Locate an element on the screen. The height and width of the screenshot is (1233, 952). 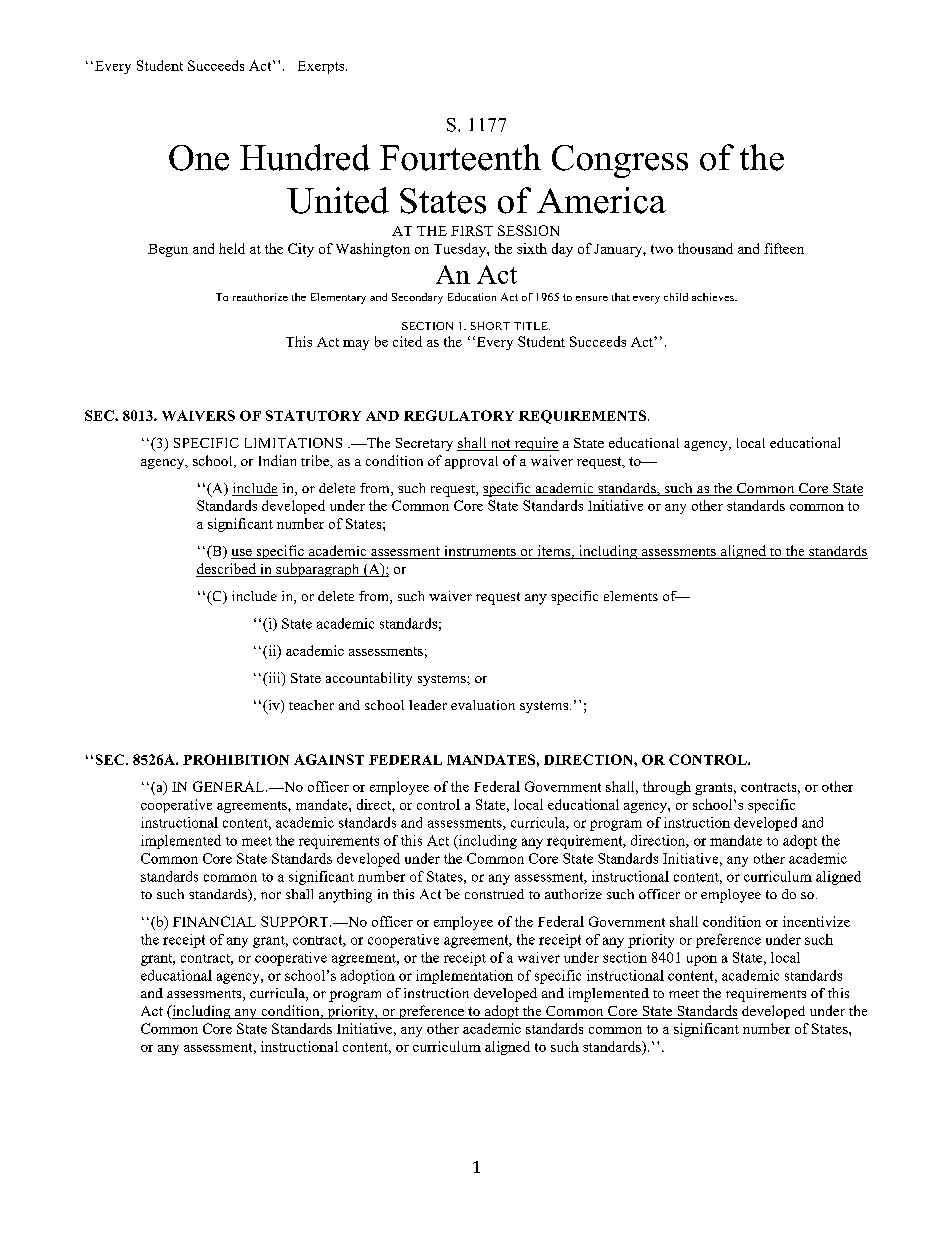
One is located at coordinates (199, 158).
